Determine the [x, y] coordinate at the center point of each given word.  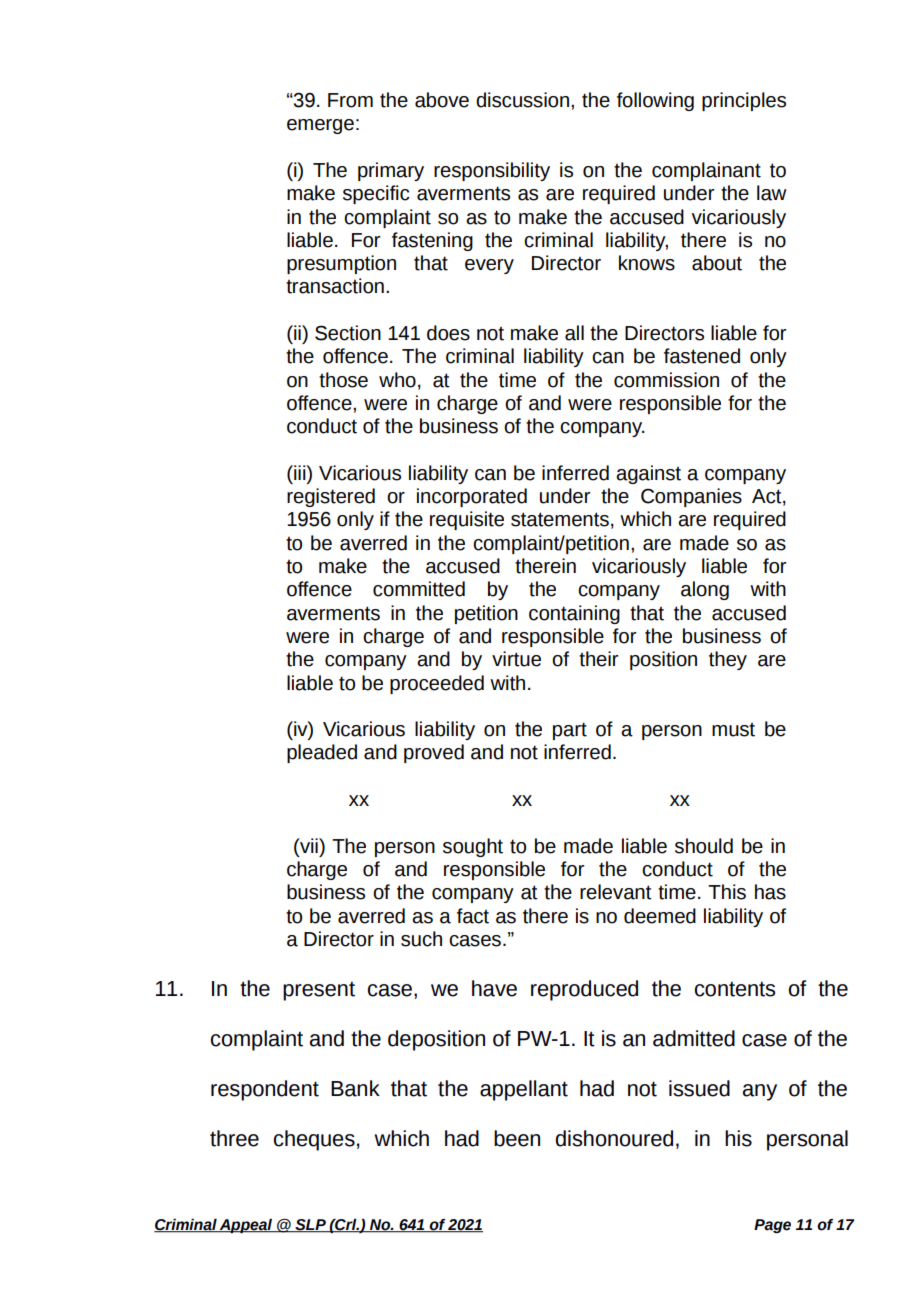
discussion [522, 100]
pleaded [322, 753]
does [448, 333]
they [728, 660]
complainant [706, 171]
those [343, 380]
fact [473, 916]
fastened [702, 356]
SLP [310, 1226]
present [319, 991]
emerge [320, 126]
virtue [516, 659]
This [727, 892]
